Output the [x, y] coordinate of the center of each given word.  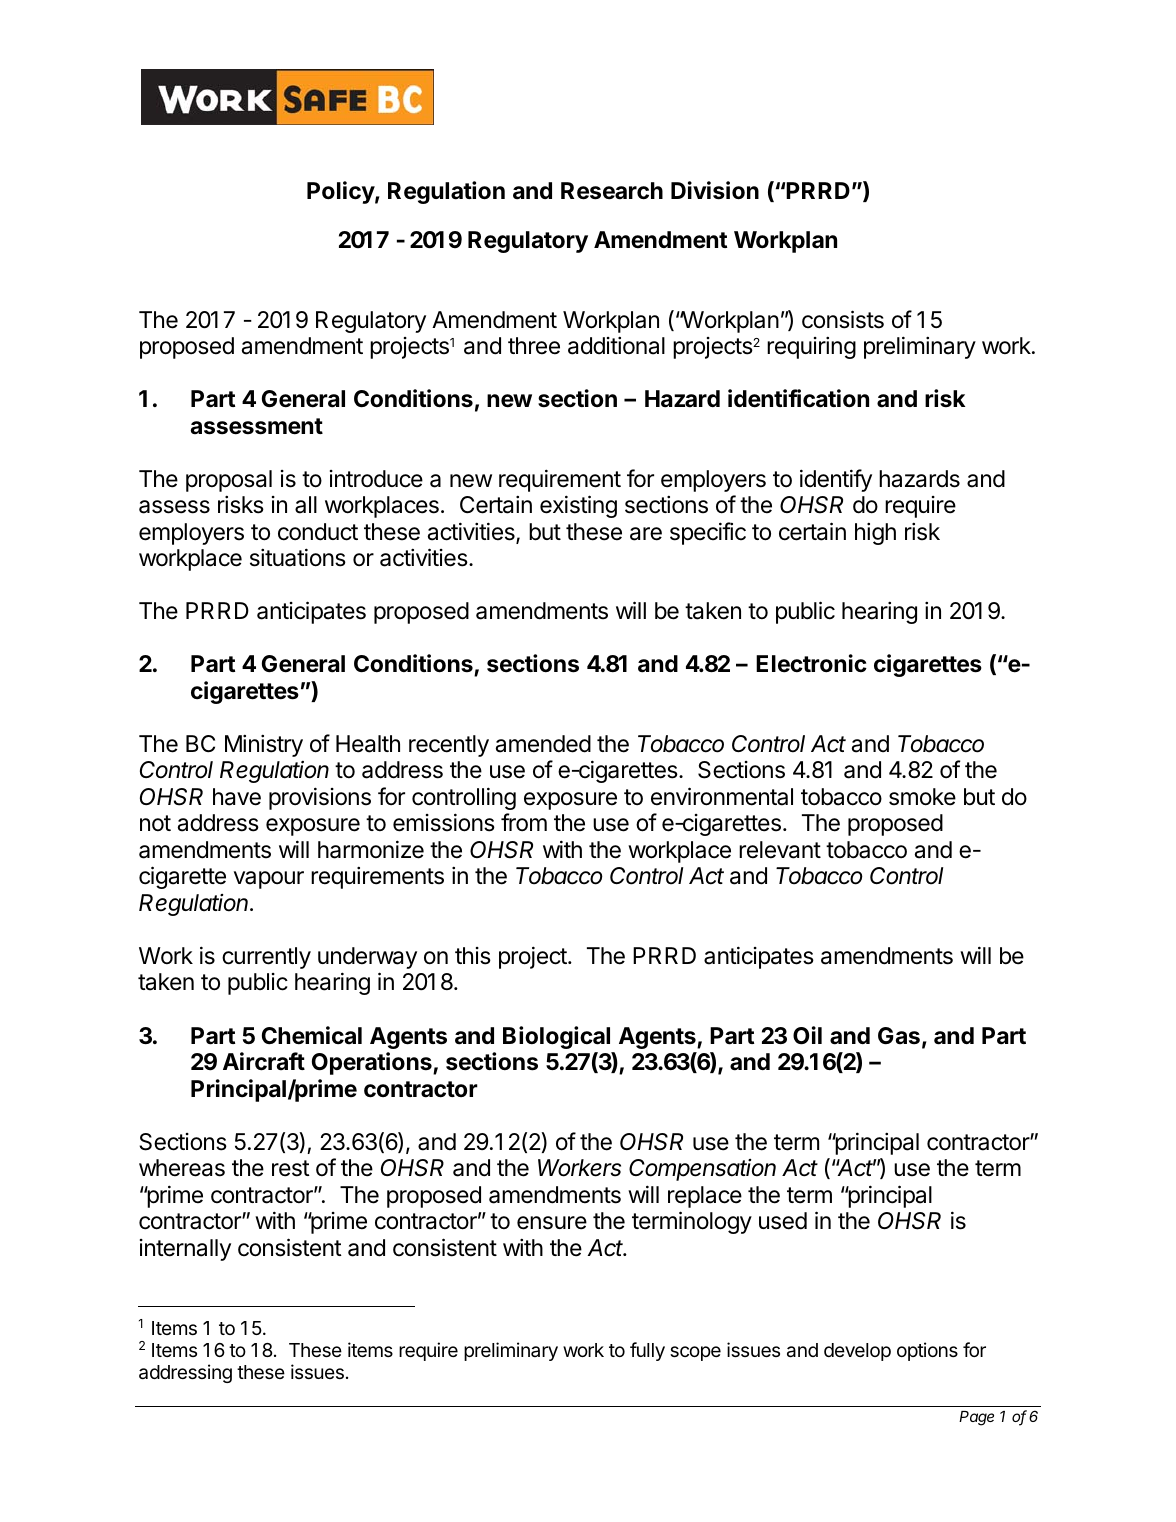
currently [266, 958]
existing [578, 506]
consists [843, 319]
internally [185, 1250]
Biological [556, 1037]
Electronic [811, 663]
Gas [899, 1036]
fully [647, 1351]
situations [298, 557]
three [534, 346]
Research [612, 191]
